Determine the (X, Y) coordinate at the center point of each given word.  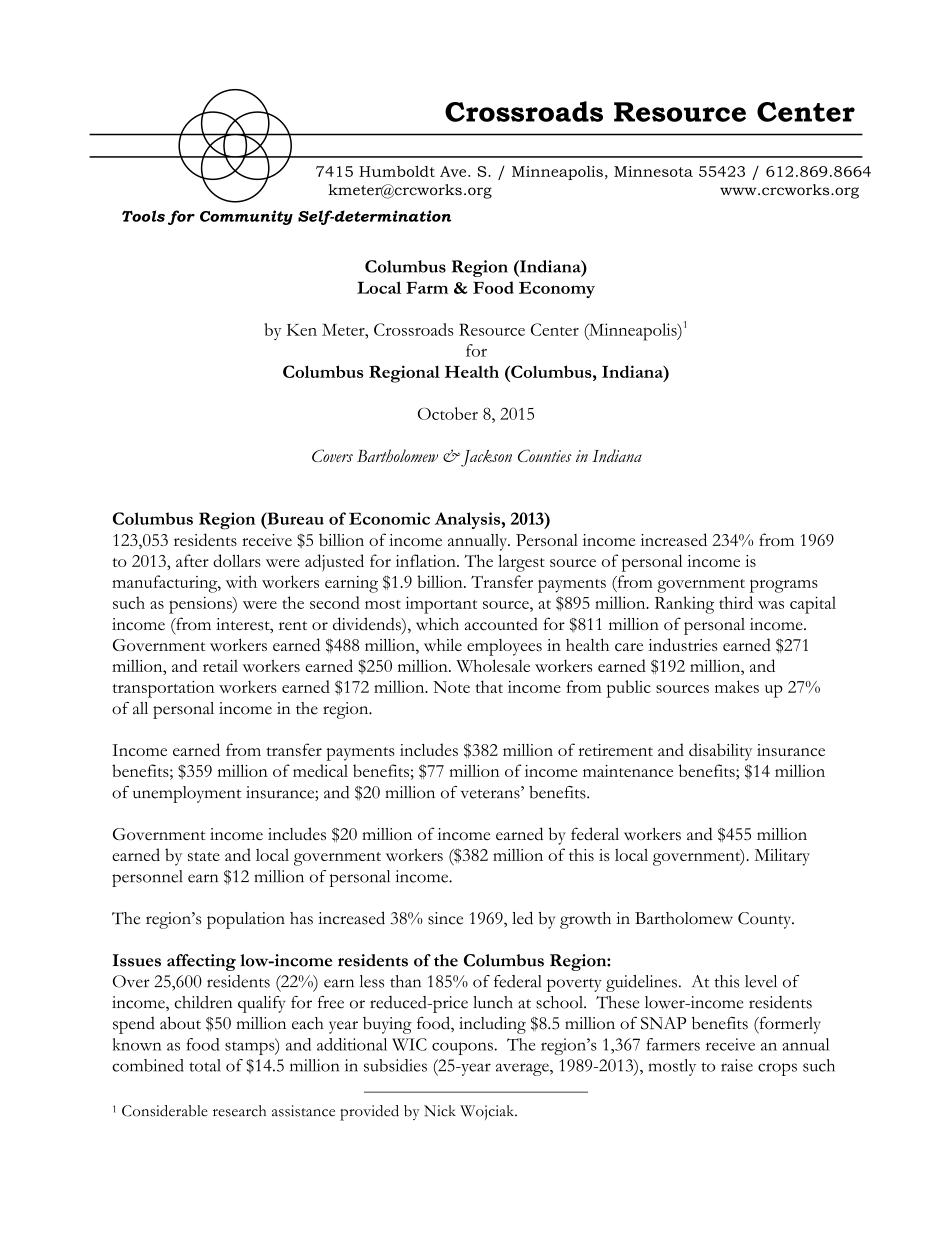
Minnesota (653, 171)
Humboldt (397, 171)
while (443, 645)
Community (246, 217)
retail (220, 666)
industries (682, 644)
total (205, 1065)
